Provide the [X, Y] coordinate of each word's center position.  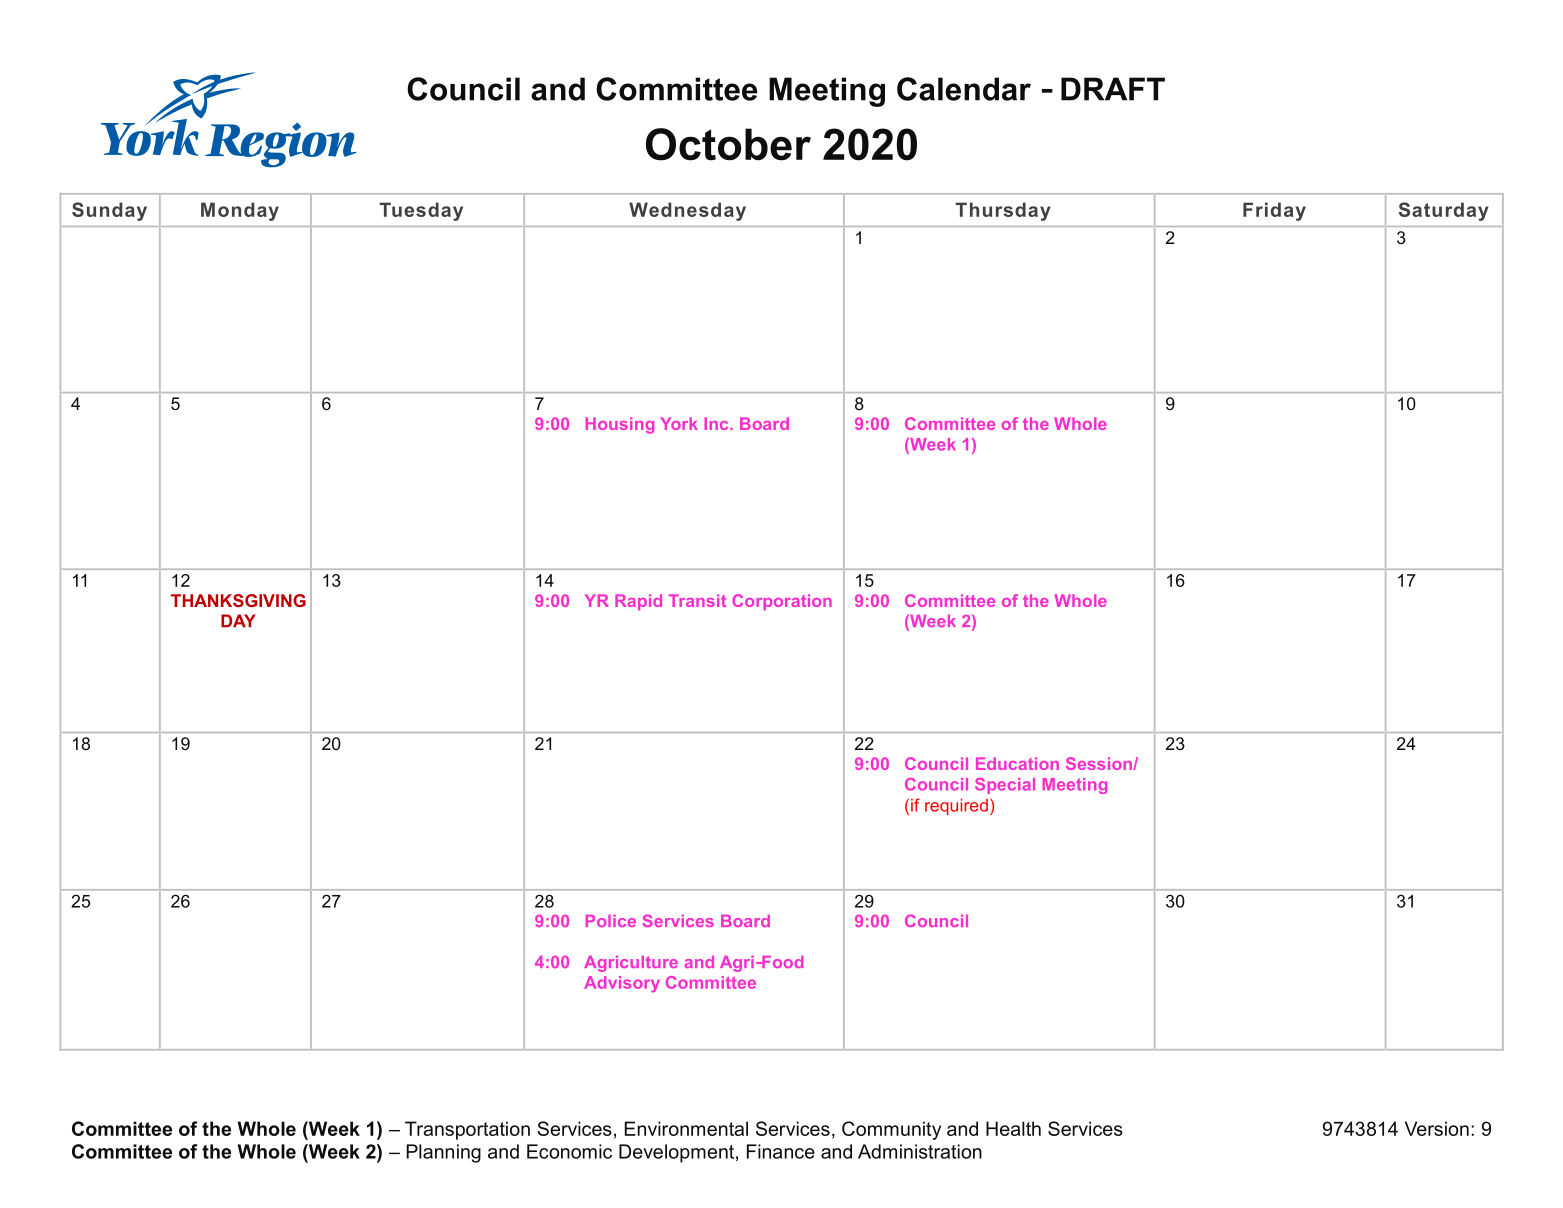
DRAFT [1113, 89]
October [728, 144]
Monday [240, 211]
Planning [443, 1153]
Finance [781, 1151]
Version [1437, 1128]
